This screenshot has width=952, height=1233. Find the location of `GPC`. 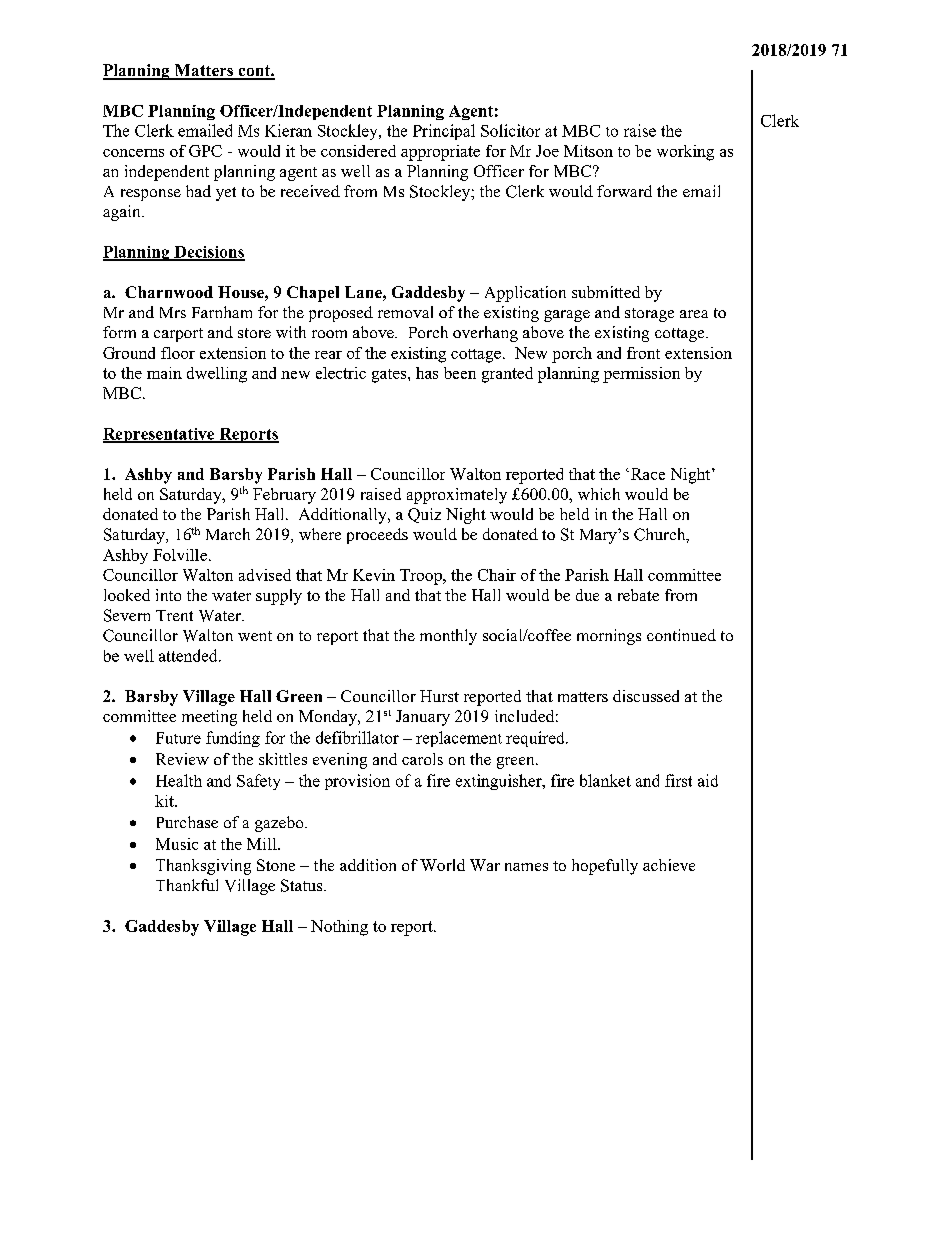

GPC is located at coordinates (205, 151).
